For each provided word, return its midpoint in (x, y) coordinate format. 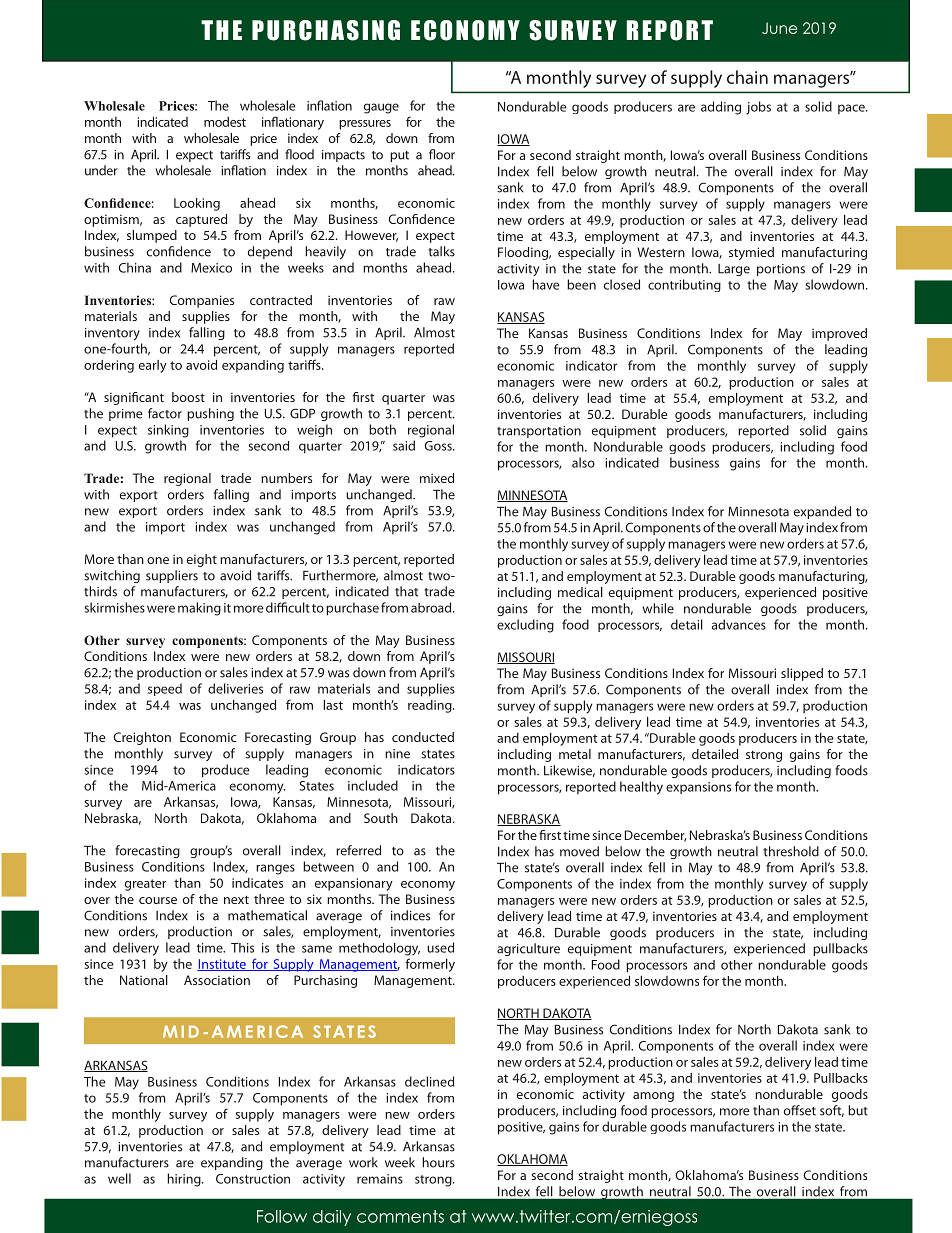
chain (747, 77)
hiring (185, 1180)
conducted (423, 737)
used (440, 947)
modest (225, 122)
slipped (802, 674)
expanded (822, 512)
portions (781, 270)
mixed (437, 478)
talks (441, 251)
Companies (202, 301)
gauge (381, 108)
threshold (791, 851)
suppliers (172, 576)
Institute (222, 965)
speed (165, 689)
